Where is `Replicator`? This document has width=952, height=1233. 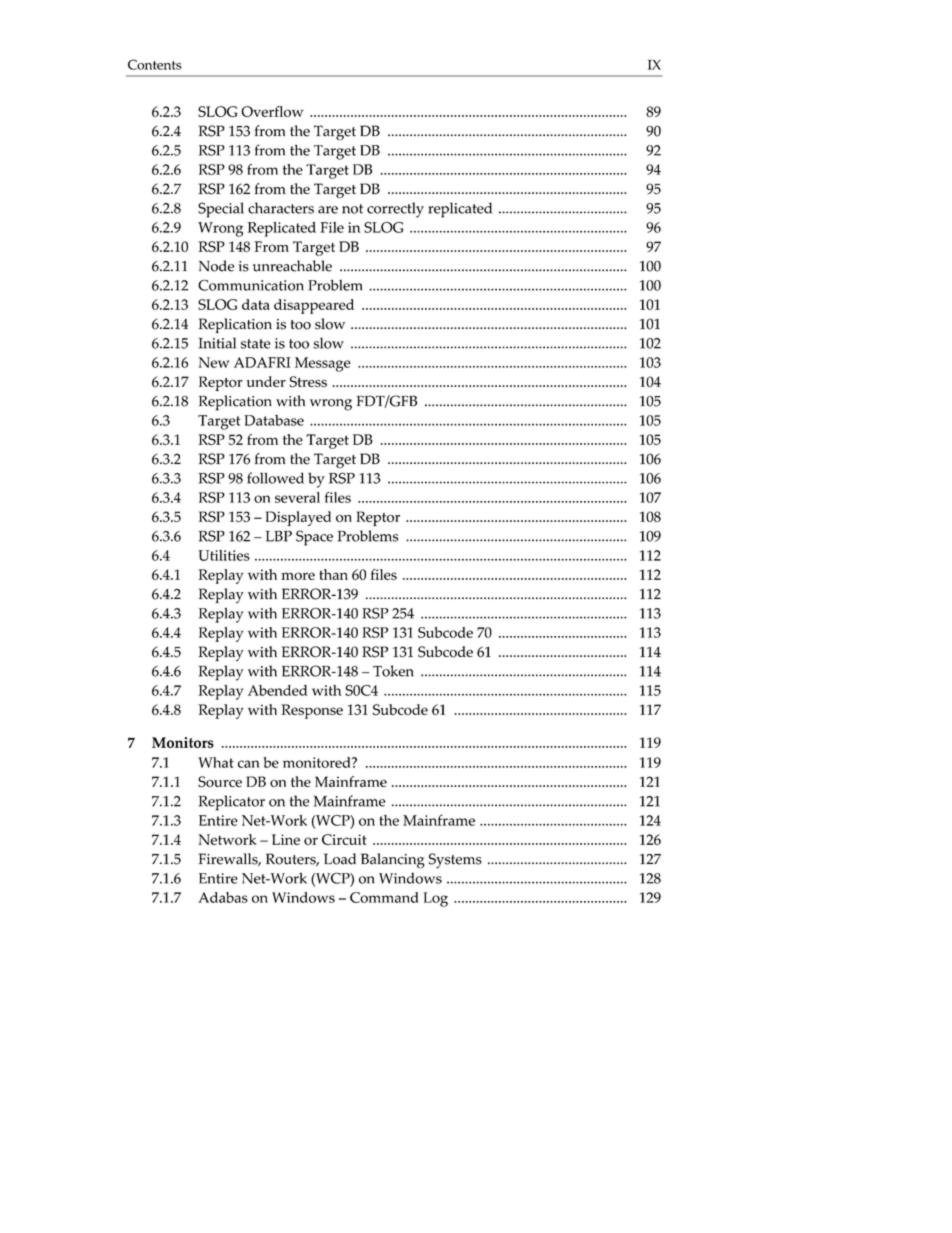 Replicator is located at coordinates (231, 803).
